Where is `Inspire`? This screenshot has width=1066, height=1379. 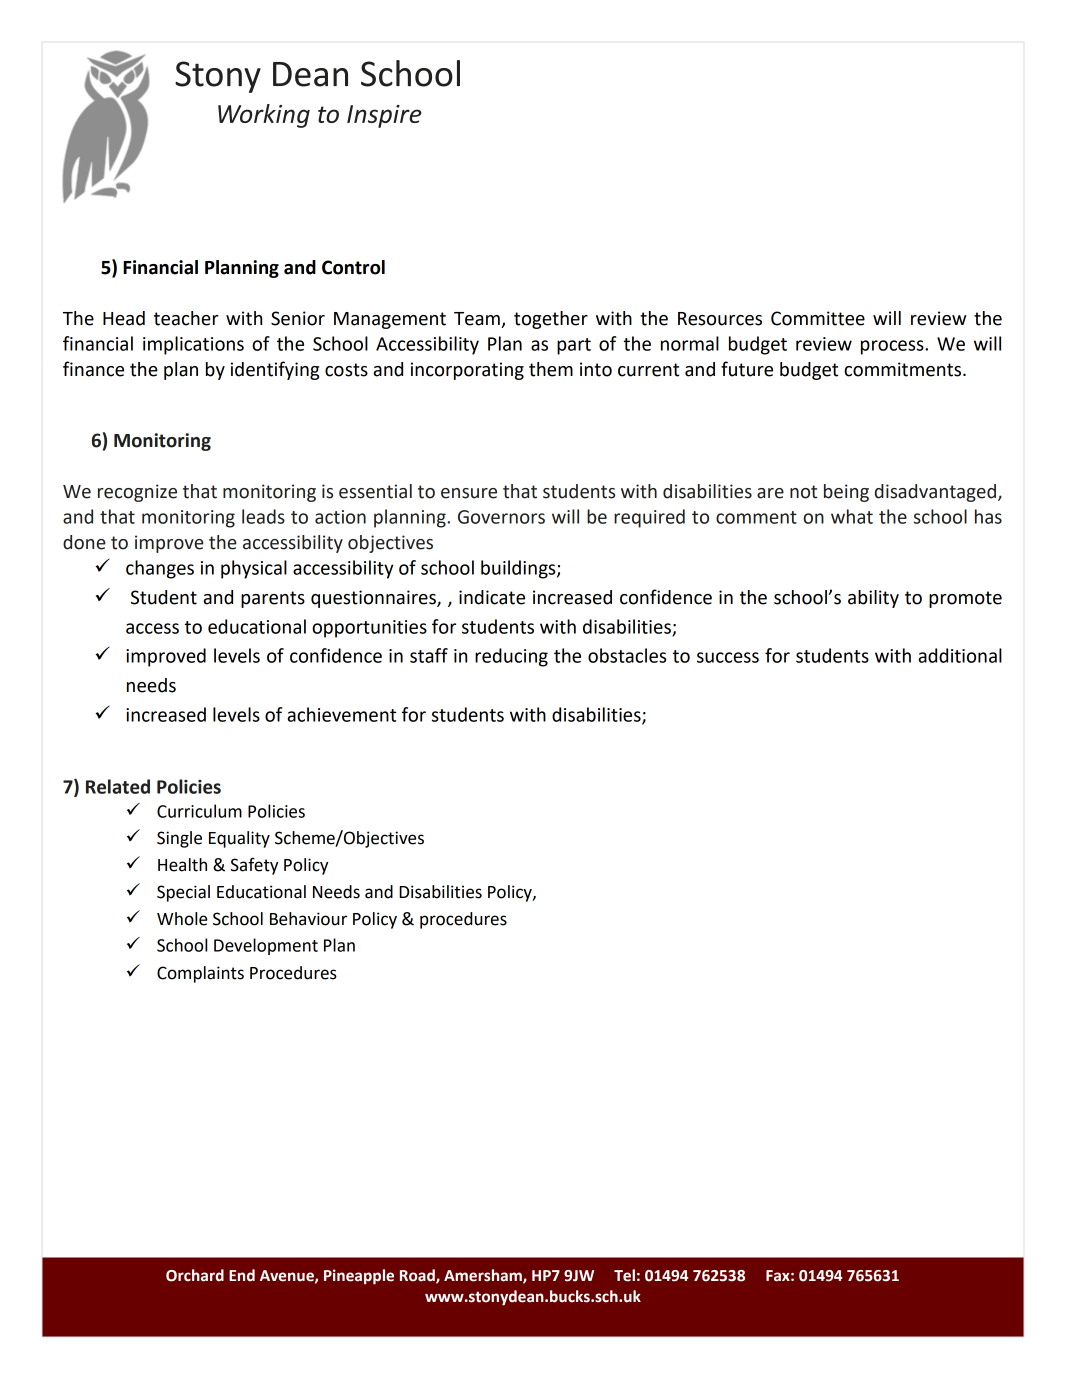
Inspire is located at coordinates (384, 116).
